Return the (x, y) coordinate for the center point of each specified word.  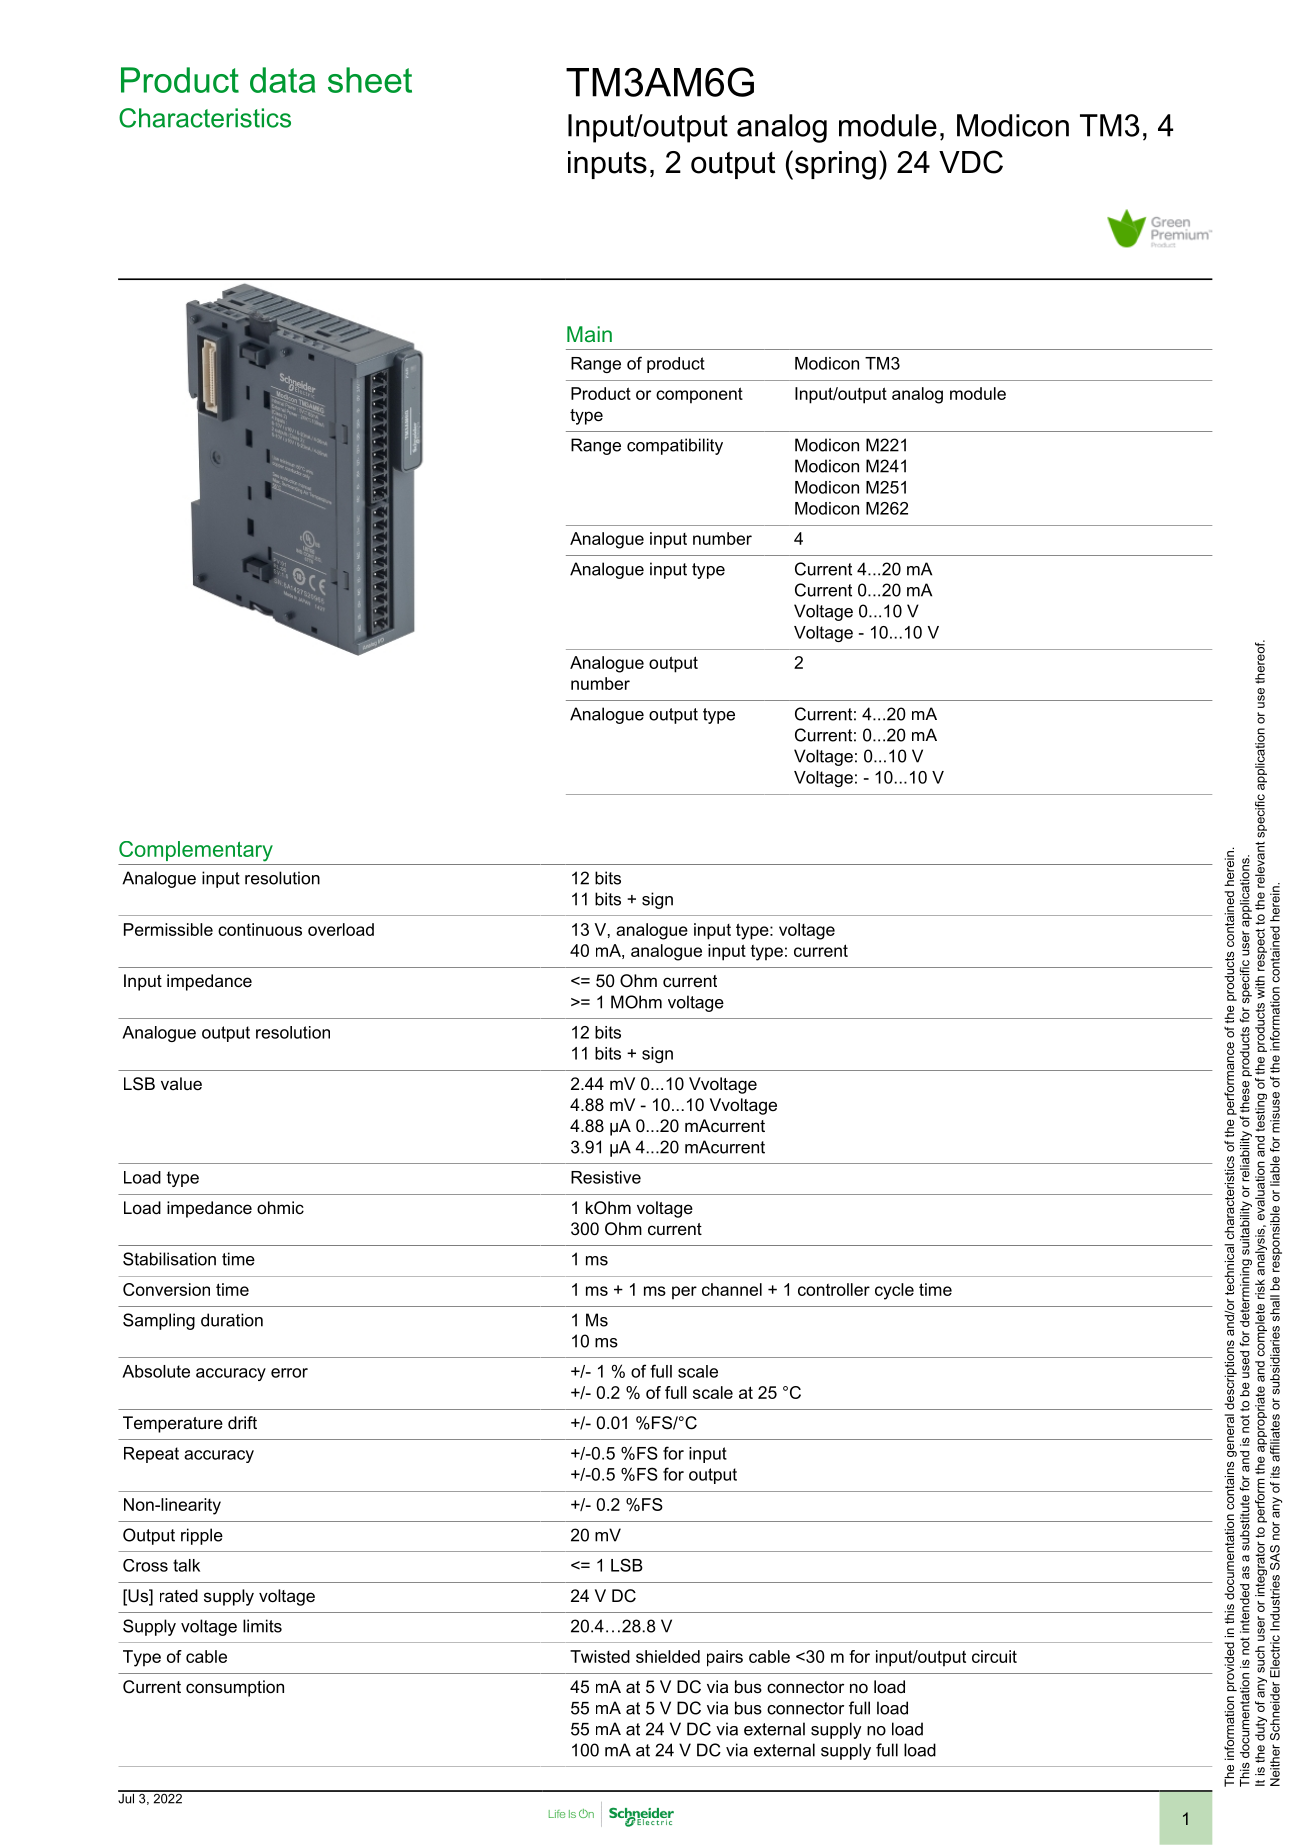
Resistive (606, 1177)
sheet (370, 80)
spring (835, 165)
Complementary (196, 851)
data (282, 80)
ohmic (280, 1207)
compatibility (675, 446)
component (699, 395)
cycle (894, 1291)
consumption (235, 1688)
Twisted (600, 1656)
